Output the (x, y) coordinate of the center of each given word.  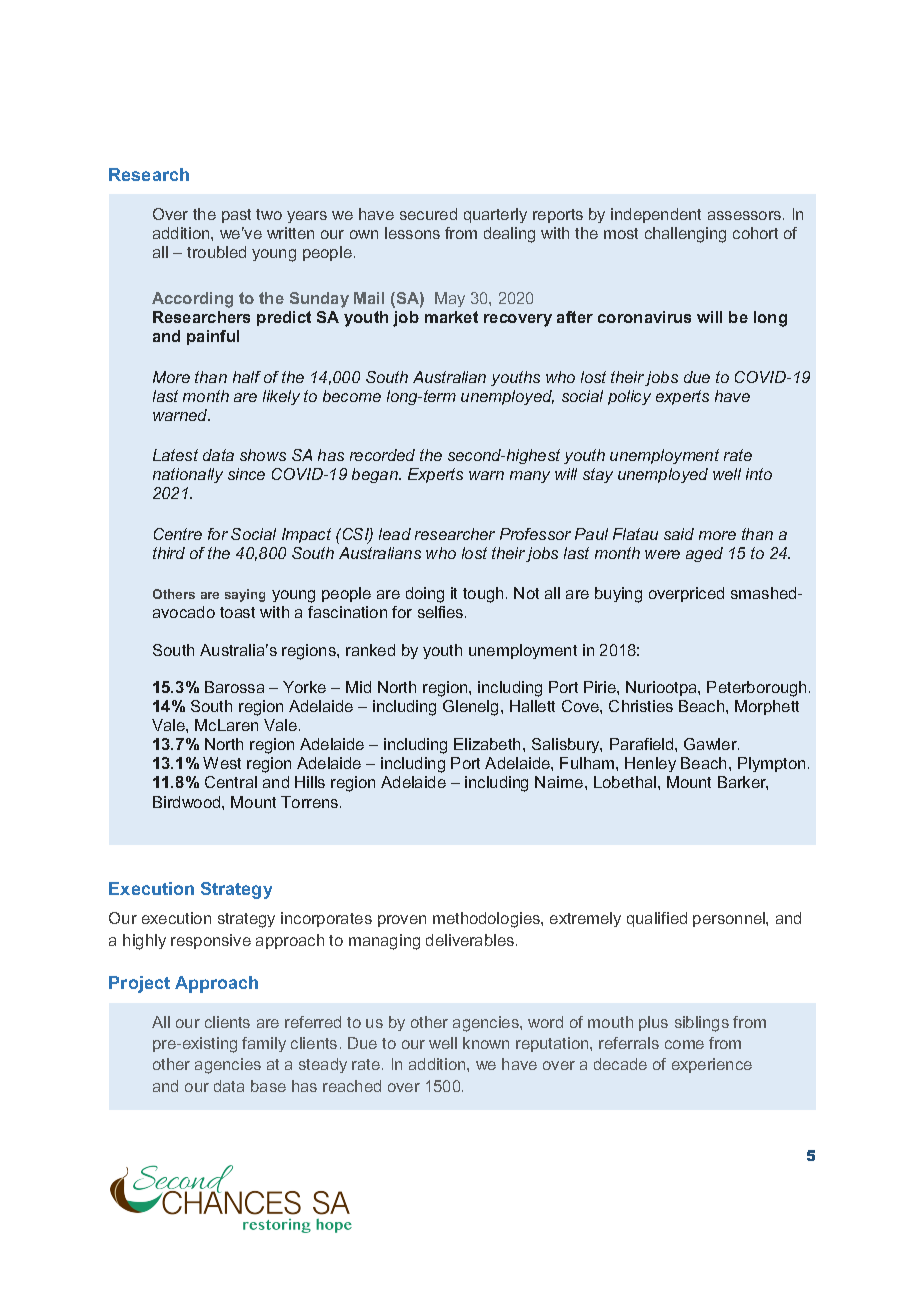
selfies (442, 612)
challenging (685, 235)
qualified (657, 919)
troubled (216, 252)
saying (245, 595)
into (759, 474)
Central (231, 782)
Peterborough (756, 689)
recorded (382, 455)
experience (712, 1065)
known (486, 1043)
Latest (175, 455)
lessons (412, 233)
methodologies (487, 920)
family (264, 1044)
